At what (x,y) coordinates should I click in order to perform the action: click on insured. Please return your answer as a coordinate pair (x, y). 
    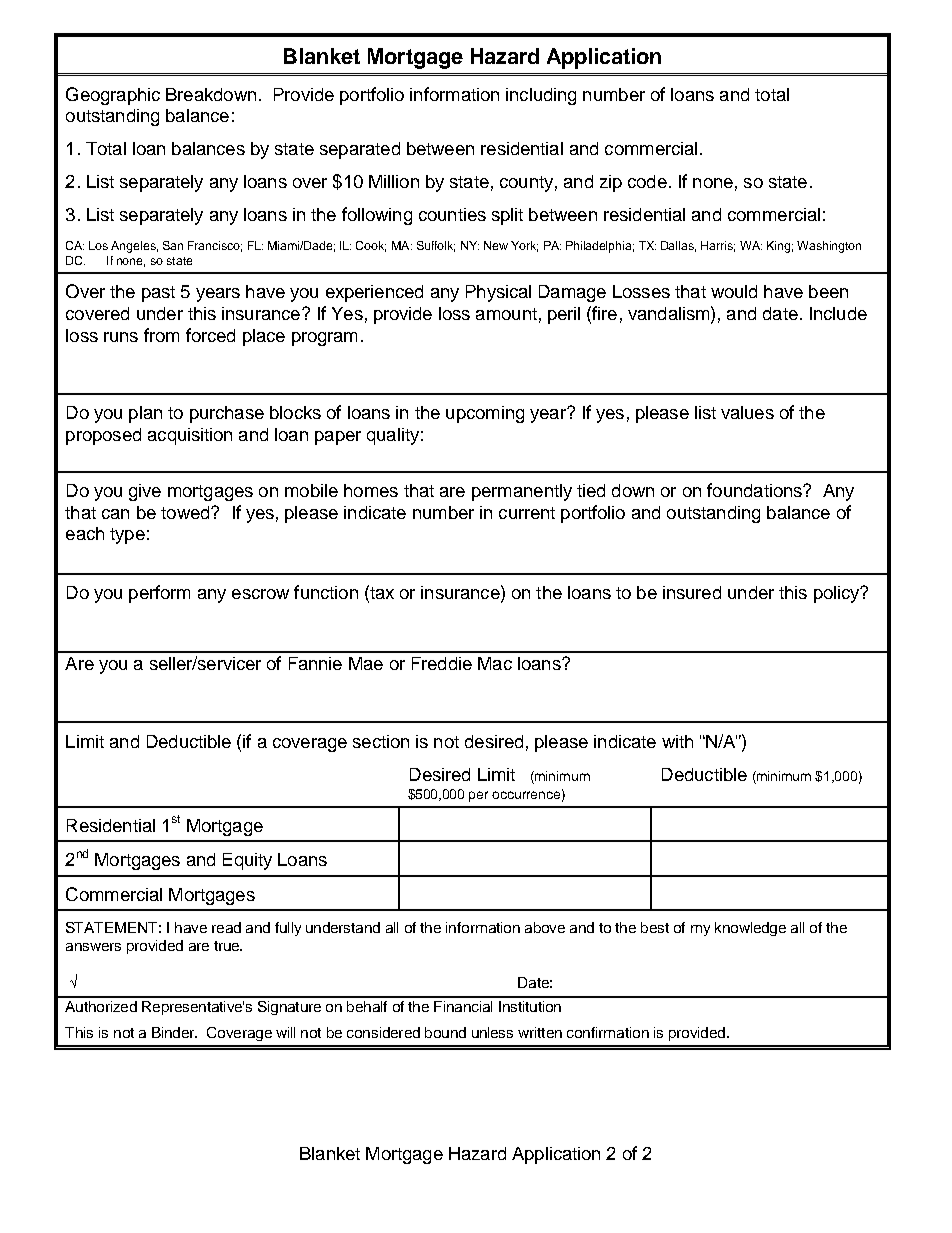
    Looking at the image, I should click on (692, 592).
